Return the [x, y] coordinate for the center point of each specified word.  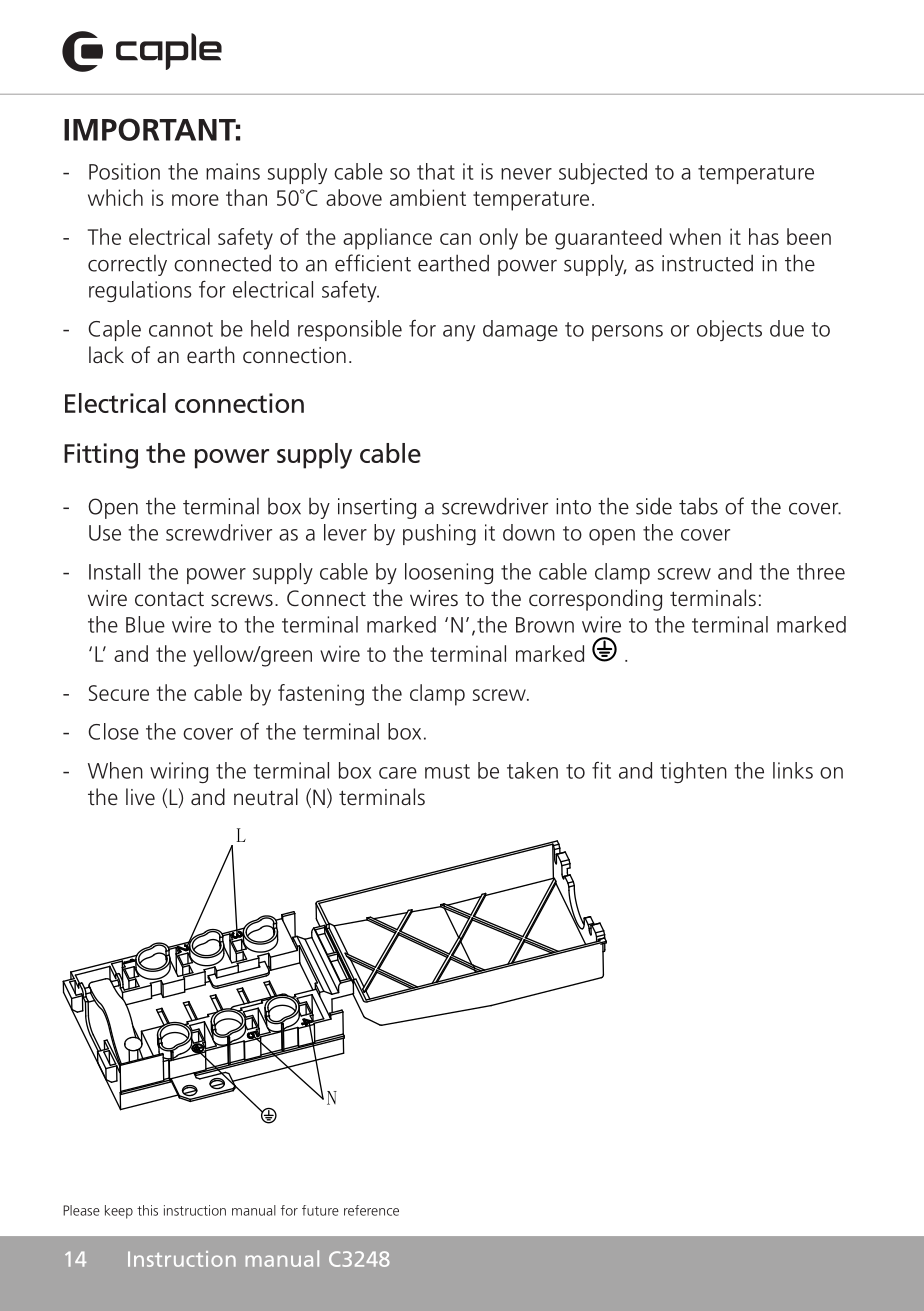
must [447, 771]
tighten [693, 772]
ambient [428, 197]
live [140, 797]
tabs [698, 506]
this [147, 1210]
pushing [439, 534]
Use [105, 533]
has [764, 236]
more [195, 200]
